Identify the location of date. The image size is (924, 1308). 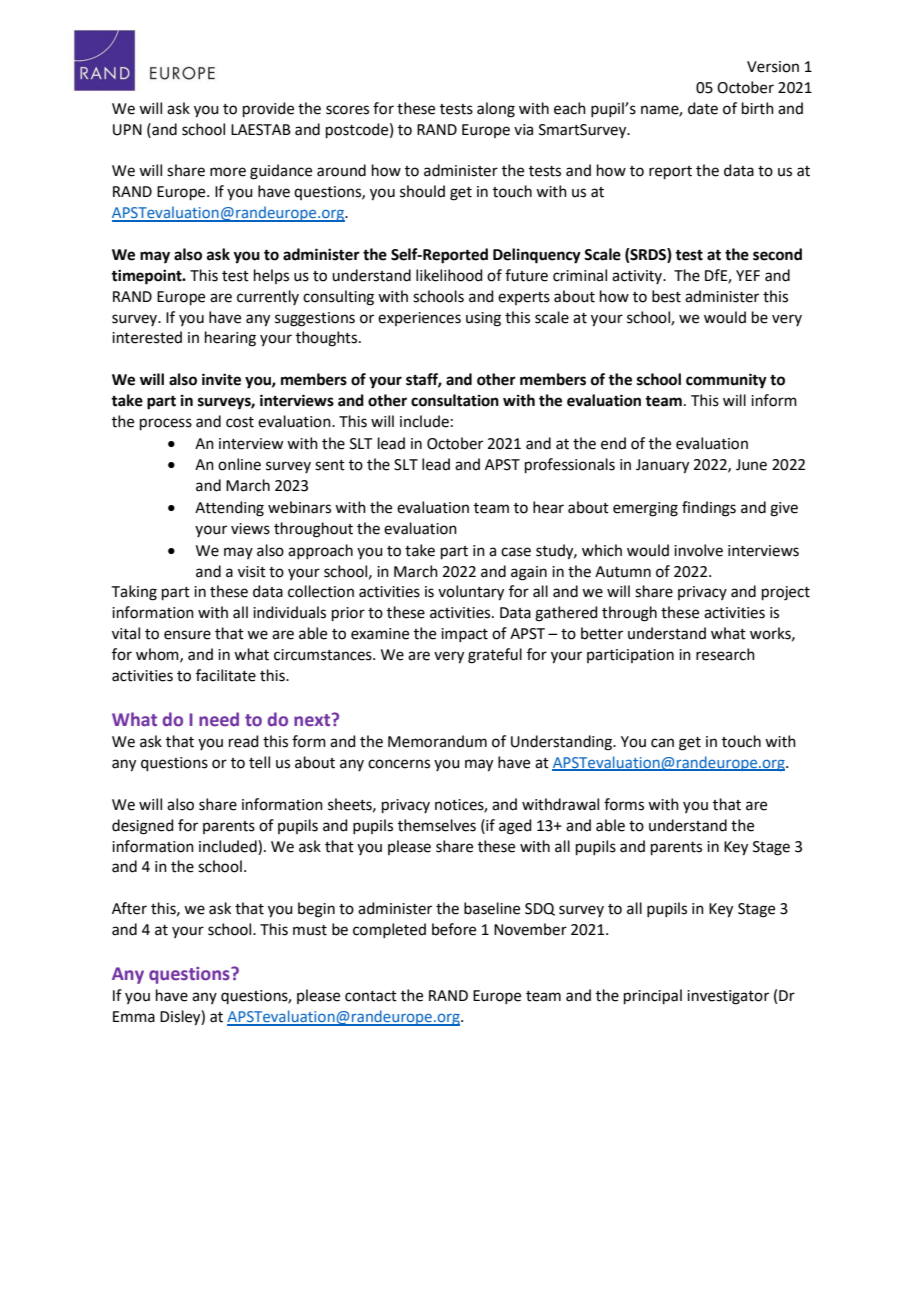
(703, 108).
